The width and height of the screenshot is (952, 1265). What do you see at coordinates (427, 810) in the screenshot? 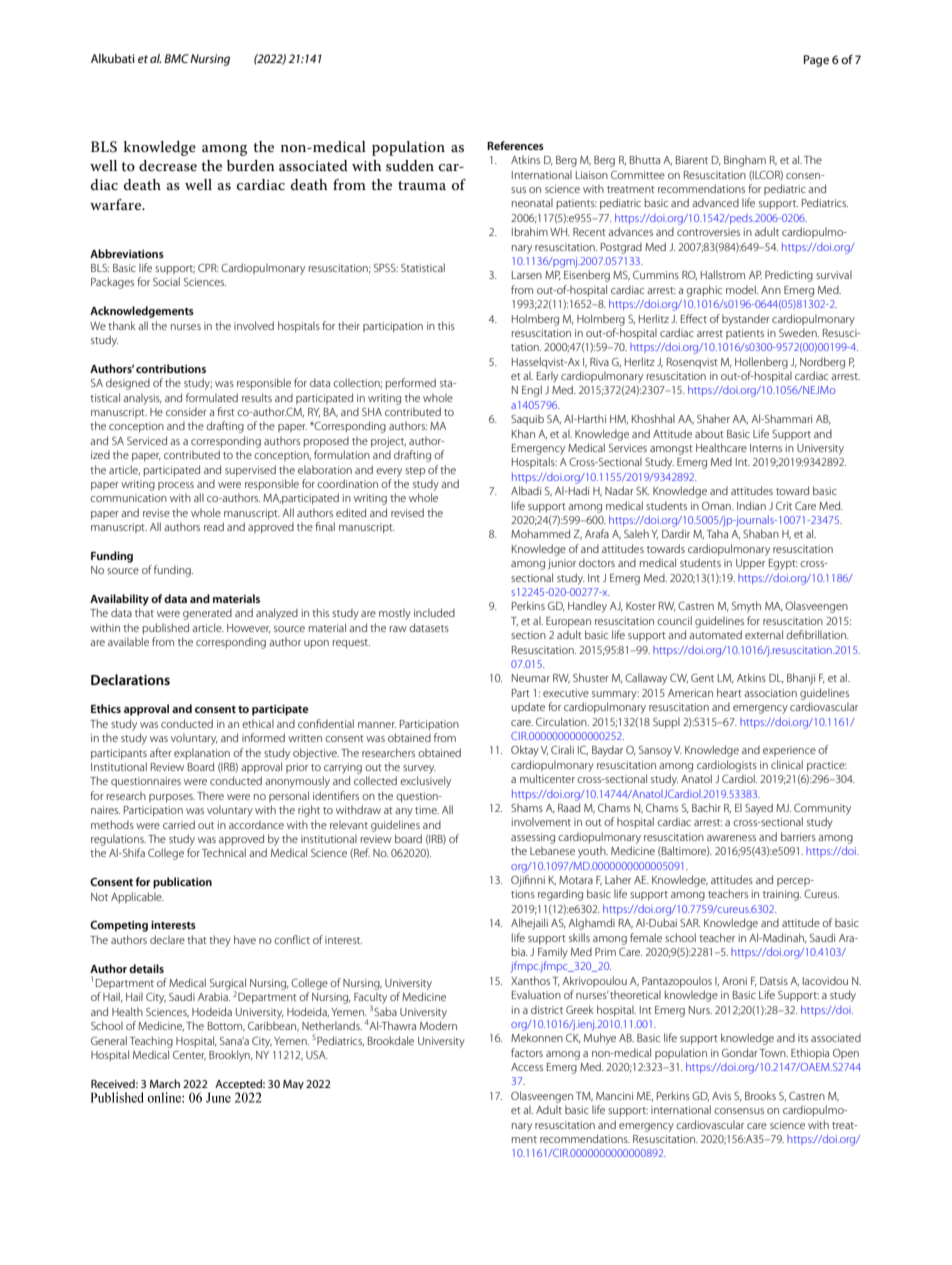
I see `time` at bounding box center [427, 810].
